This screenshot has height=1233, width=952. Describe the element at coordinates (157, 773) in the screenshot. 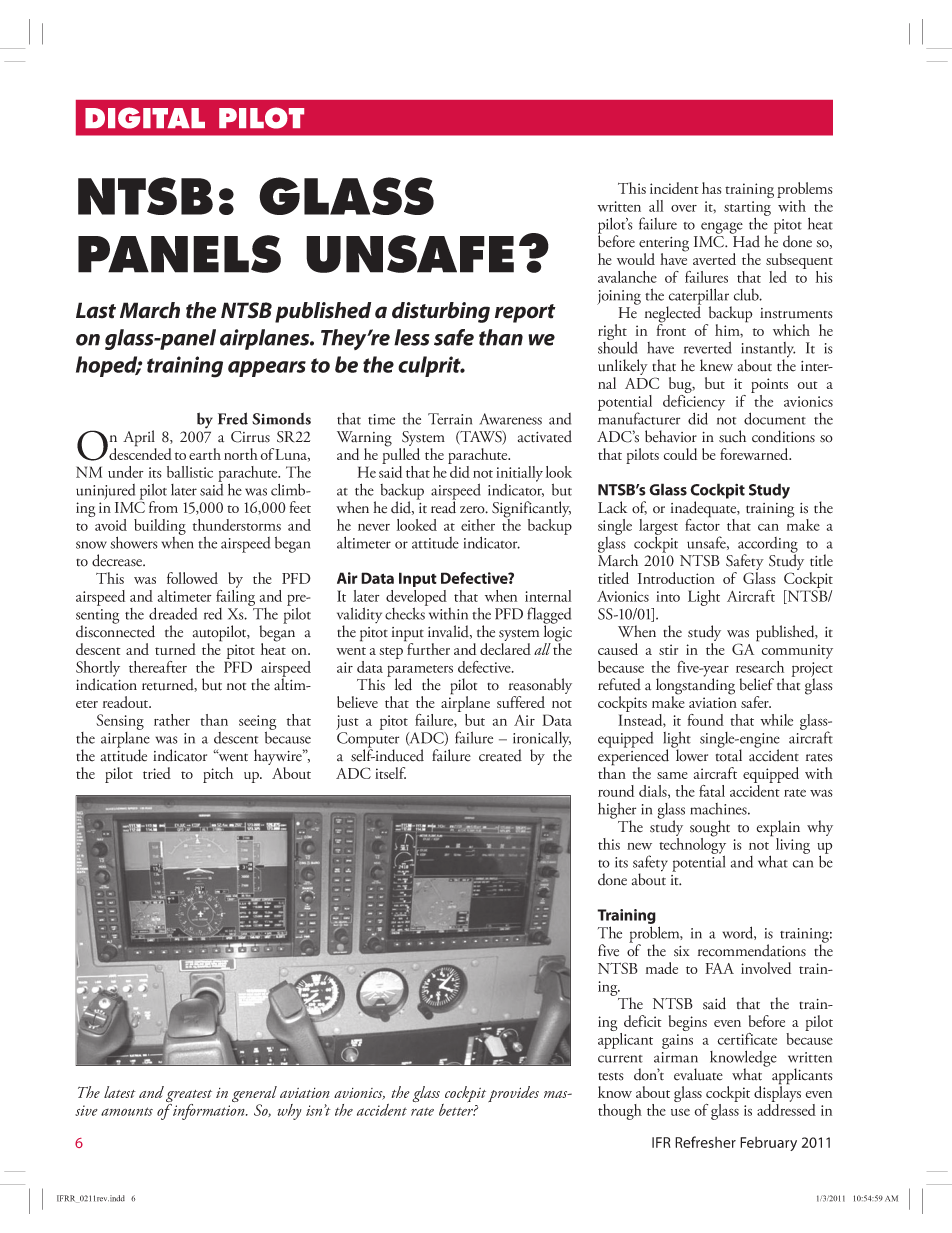

I see `tried` at that location.
